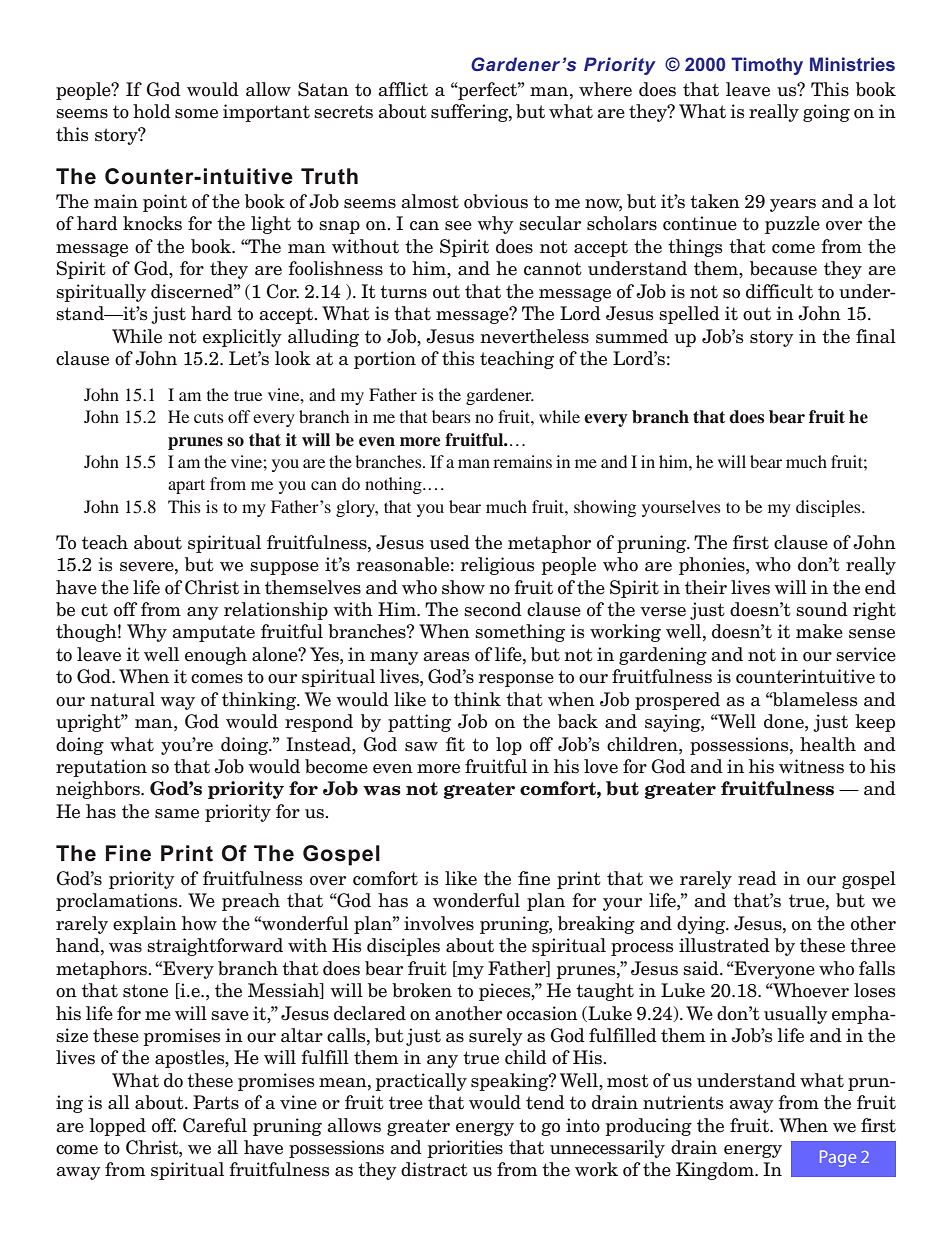 The image size is (952, 1233). Describe the element at coordinates (465, 1149) in the screenshot. I see `priorities` at that location.
